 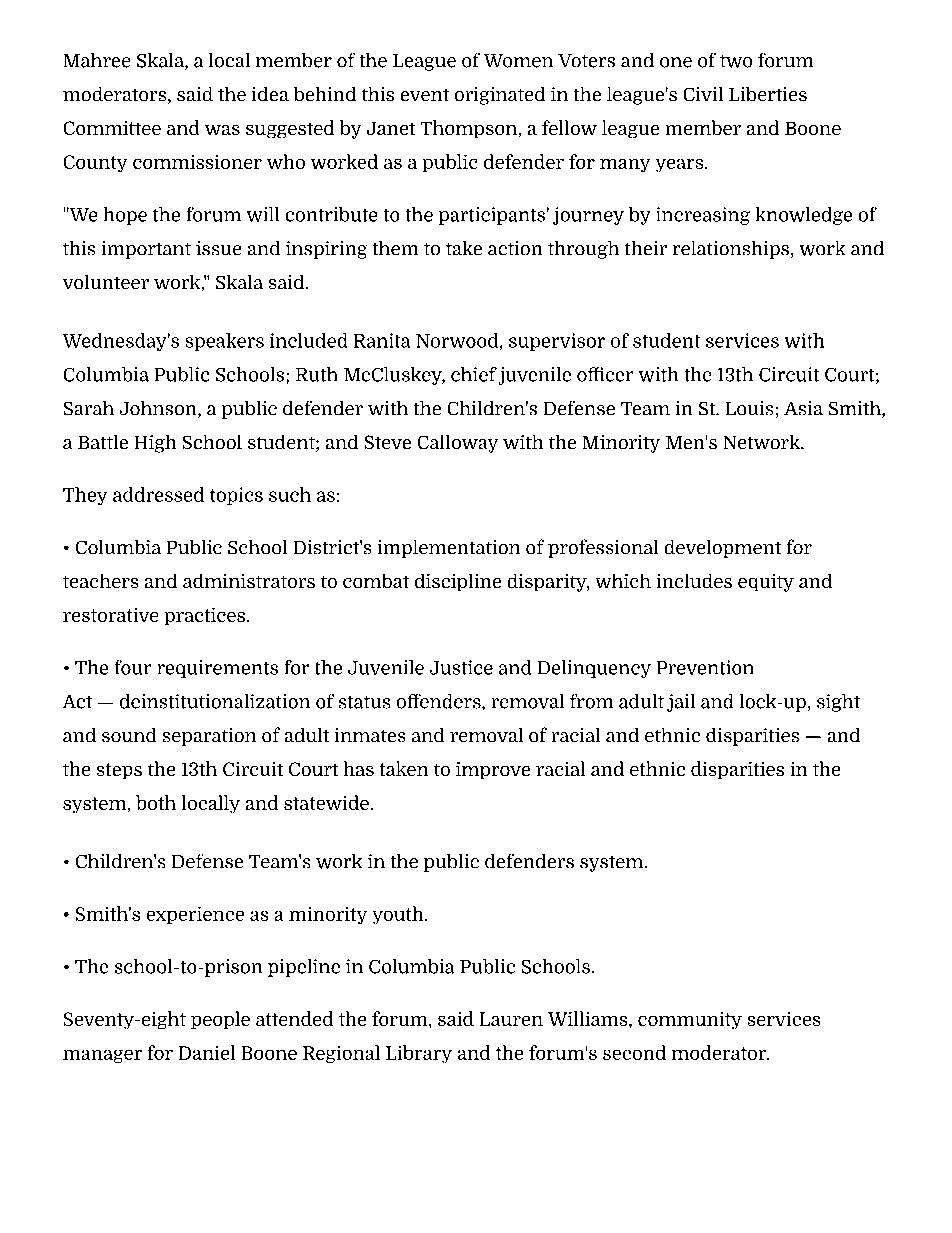 What do you see at coordinates (249, 581) in the document?
I see `administrators` at bounding box center [249, 581].
